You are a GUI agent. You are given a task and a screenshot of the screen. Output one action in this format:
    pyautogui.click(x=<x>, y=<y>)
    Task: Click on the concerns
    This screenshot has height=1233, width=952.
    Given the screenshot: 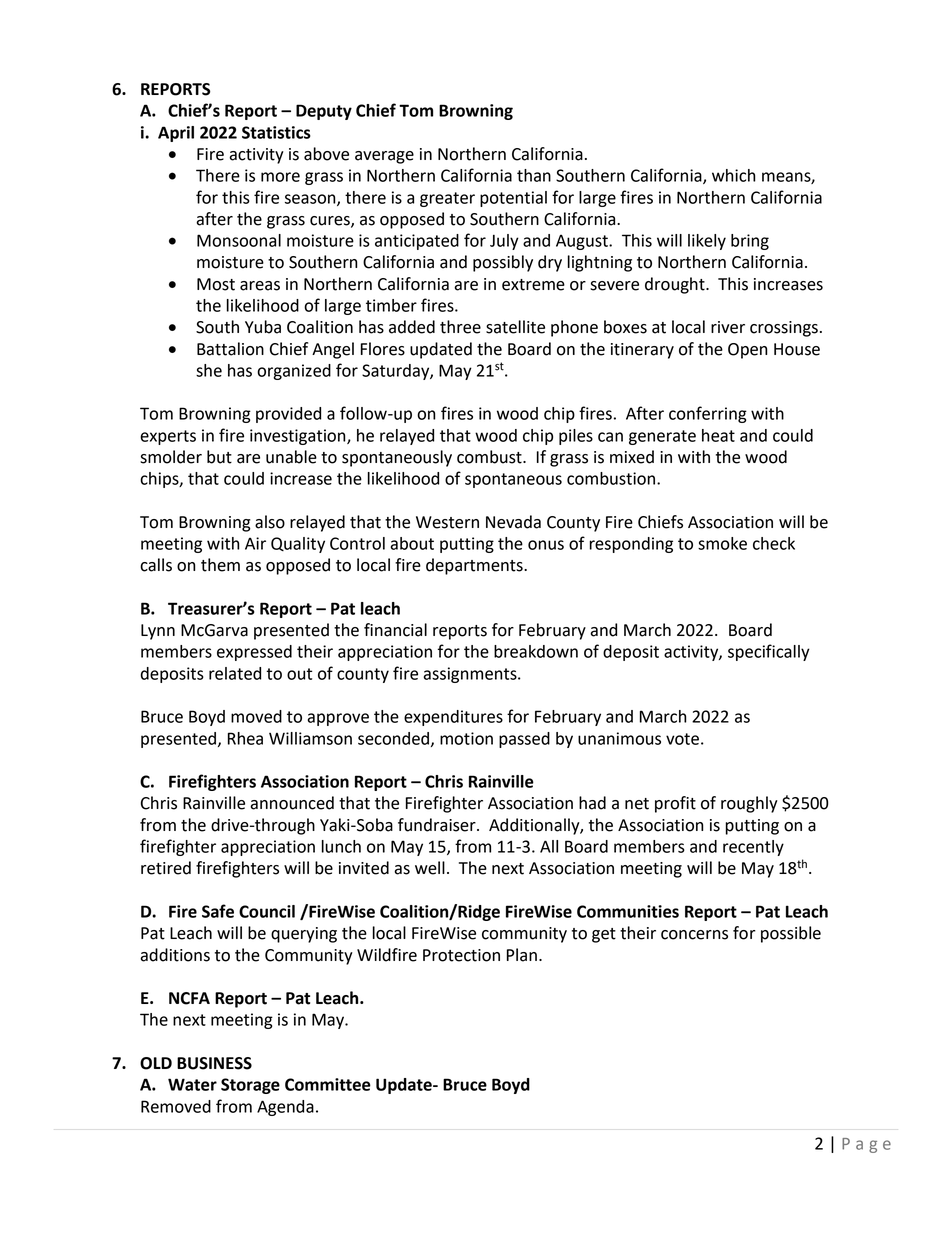 What is the action you would take?
    pyautogui.click(x=694, y=935)
